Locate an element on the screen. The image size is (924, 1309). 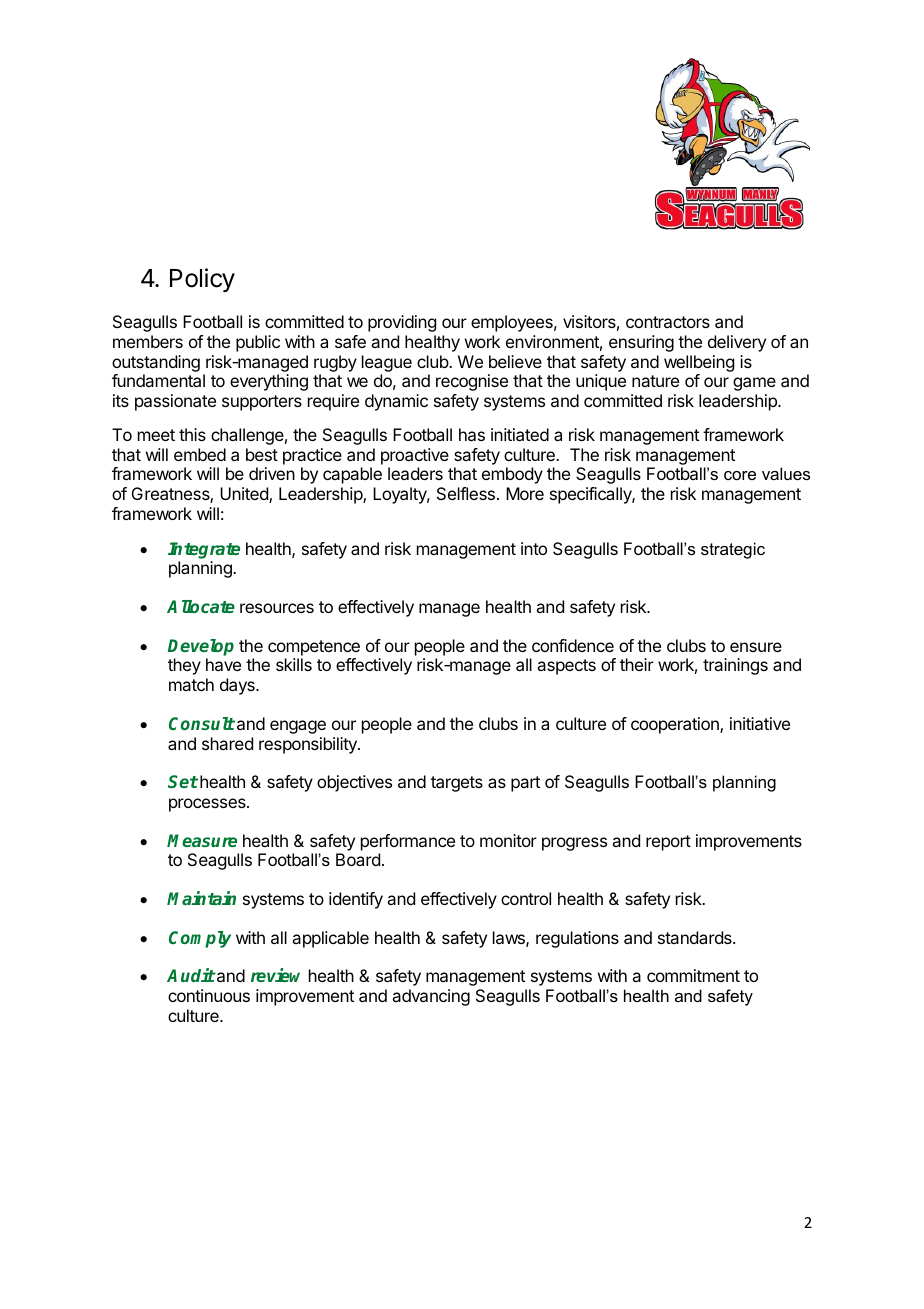
advancing is located at coordinates (431, 997).
